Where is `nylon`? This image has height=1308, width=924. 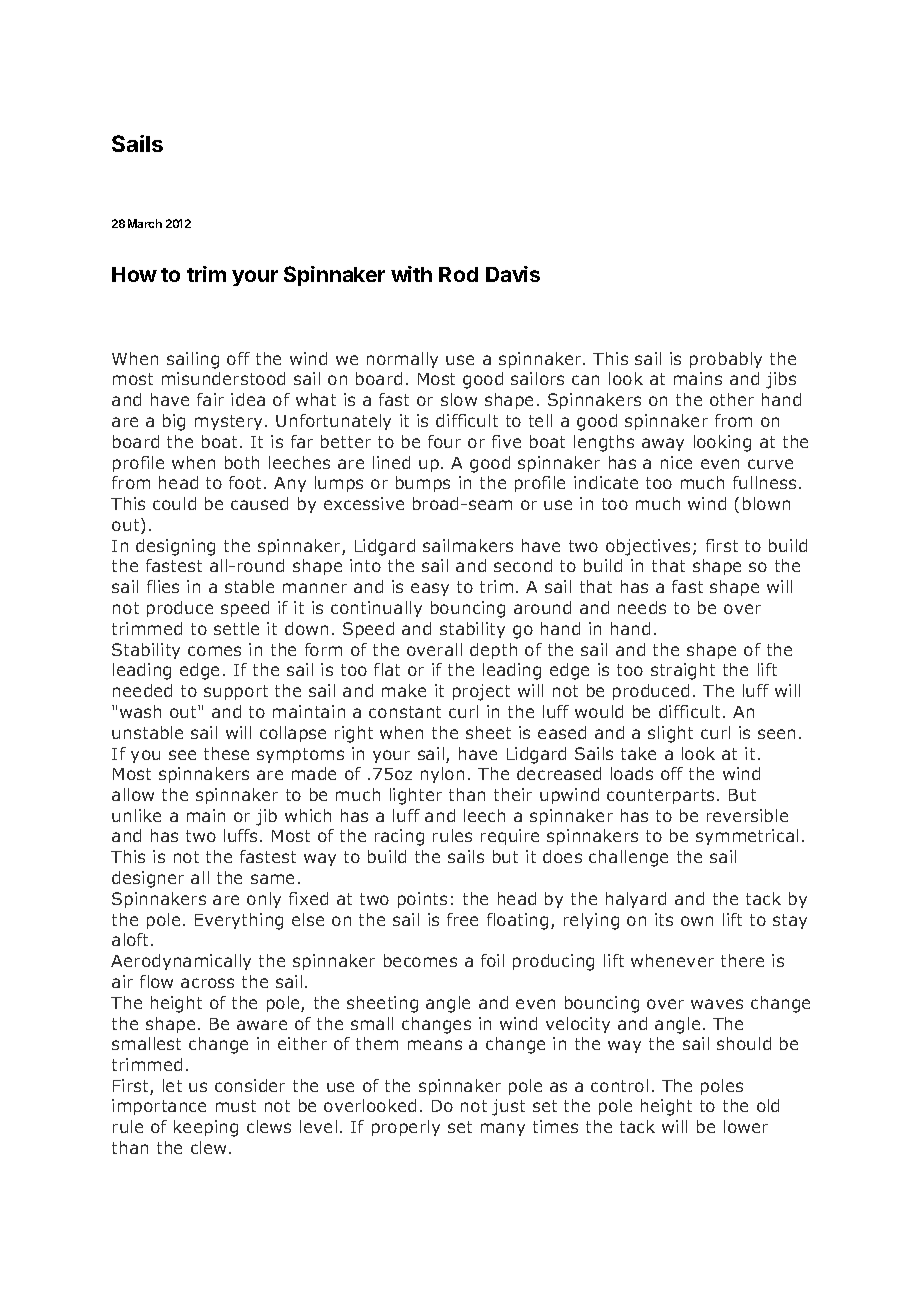 nylon is located at coordinates (442, 775).
